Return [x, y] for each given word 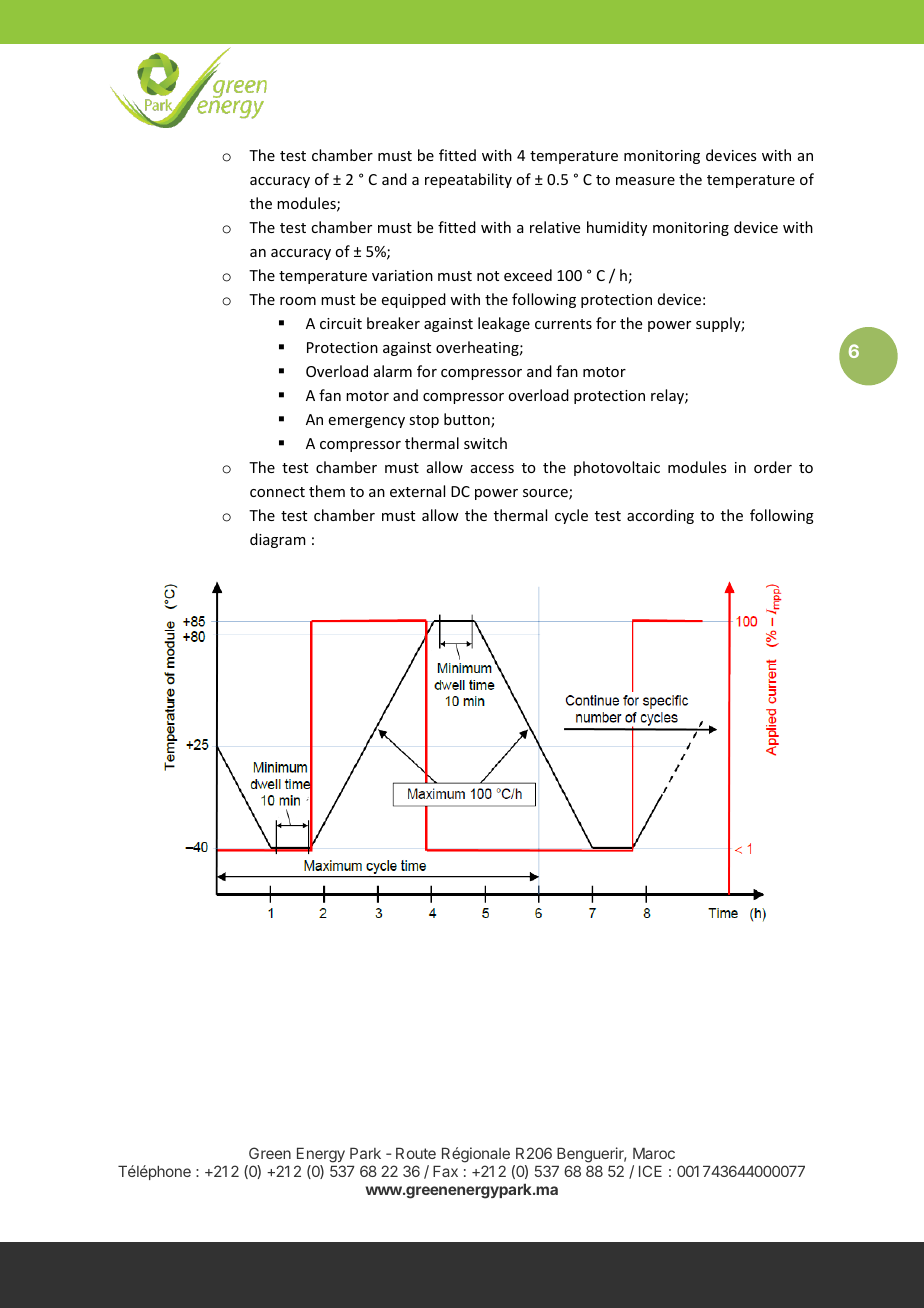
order [773, 467]
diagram [278, 540]
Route [416, 1153]
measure [645, 181]
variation [402, 275]
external [417, 491]
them [327, 491]
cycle [571, 516]
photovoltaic [617, 468]
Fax [445, 1171]
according [660, 516]
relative [555, 227]
